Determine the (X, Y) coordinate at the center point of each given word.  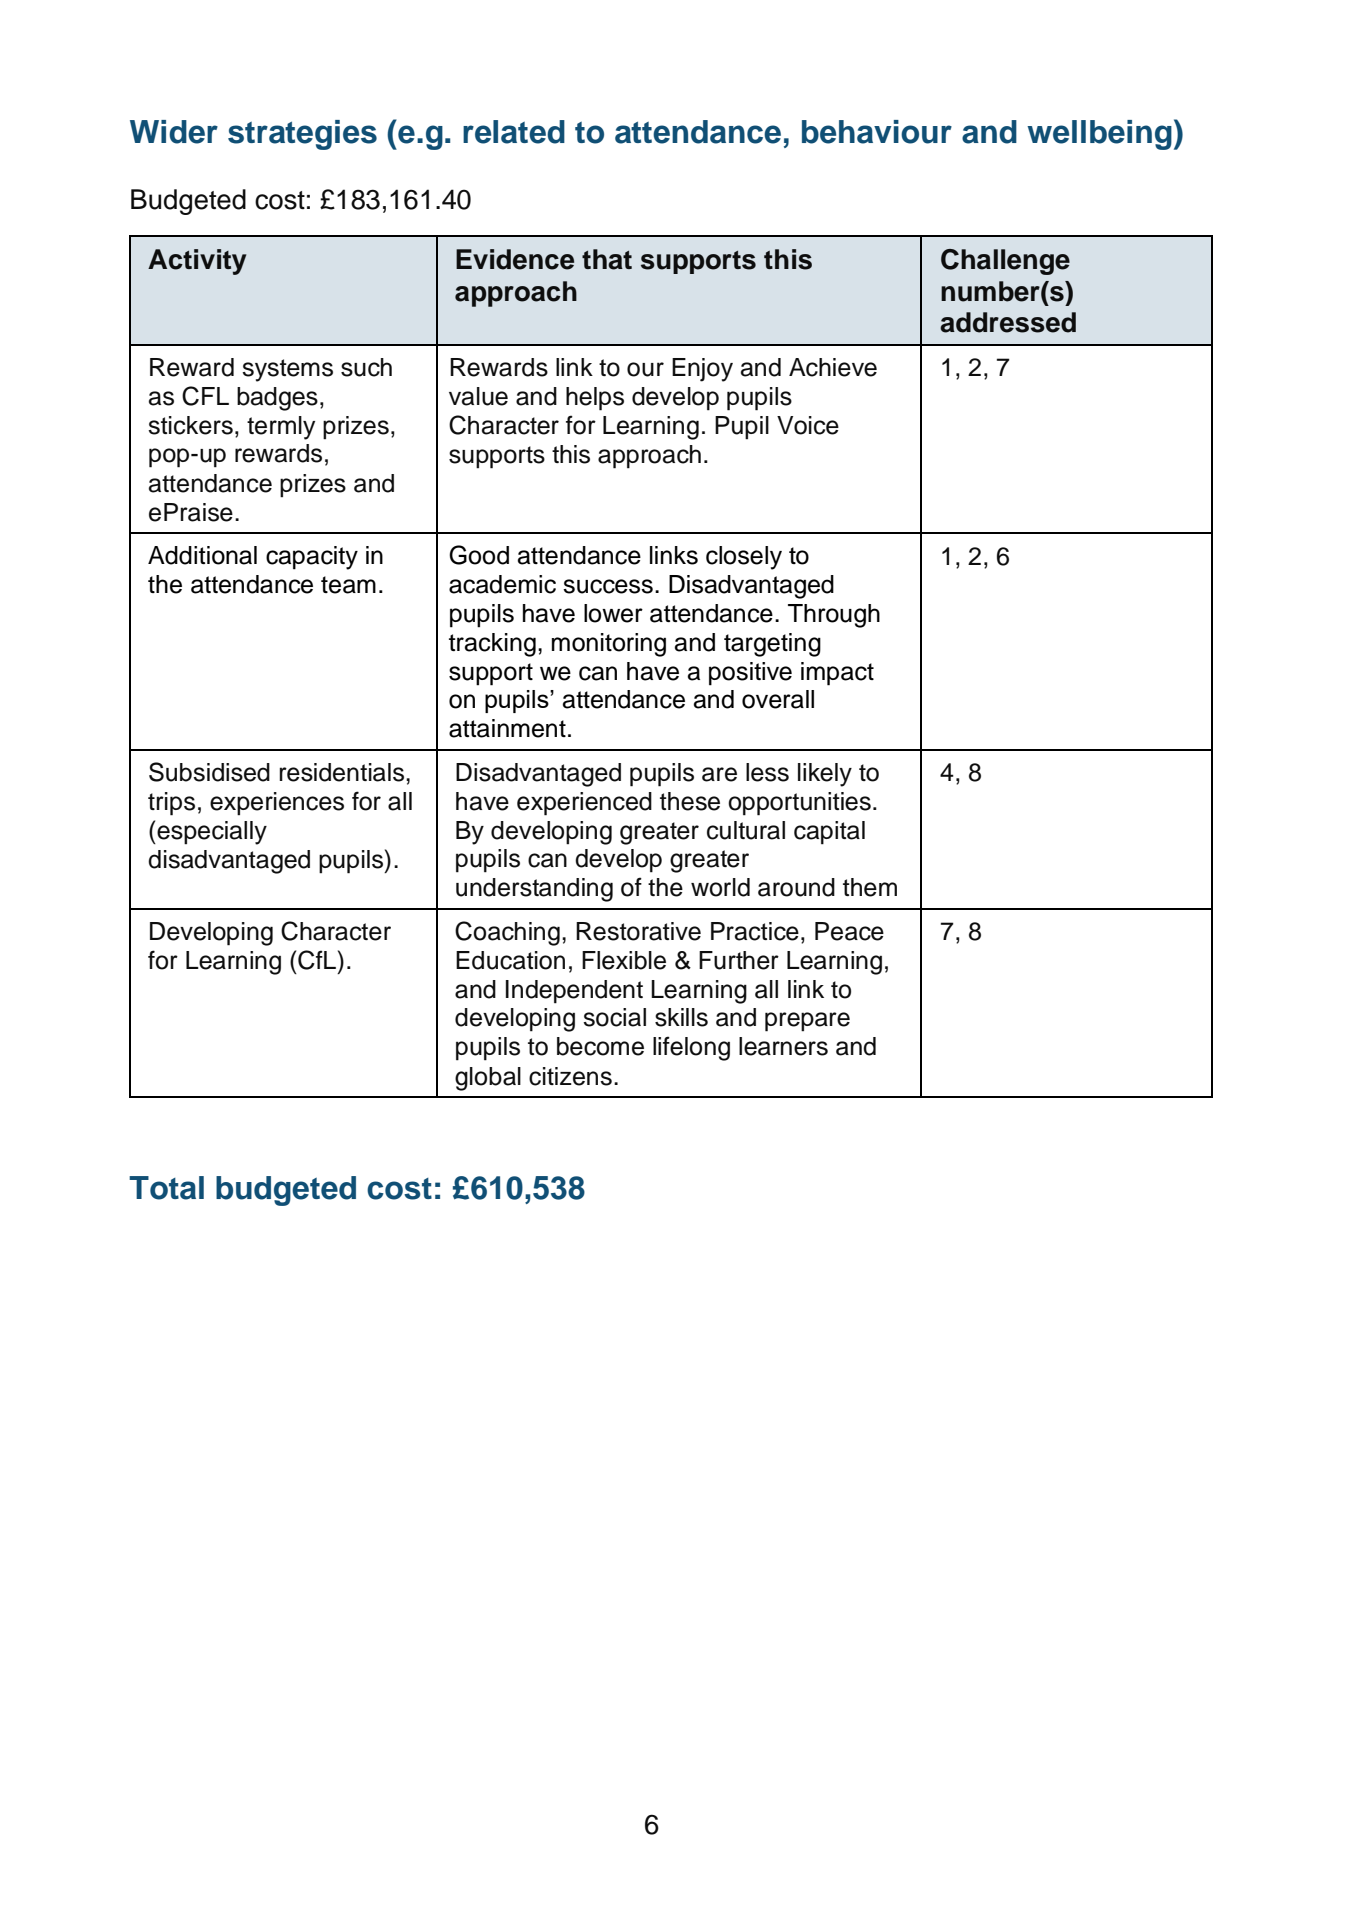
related (514, 132)
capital (829, 833)
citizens (570, 1076)
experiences (277, 804)
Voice (808, 425)
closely (744, 558)
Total (166, 1188)
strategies (302, 135)
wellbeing (1099, 135)
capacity (312, 558)
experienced (584, 804)
